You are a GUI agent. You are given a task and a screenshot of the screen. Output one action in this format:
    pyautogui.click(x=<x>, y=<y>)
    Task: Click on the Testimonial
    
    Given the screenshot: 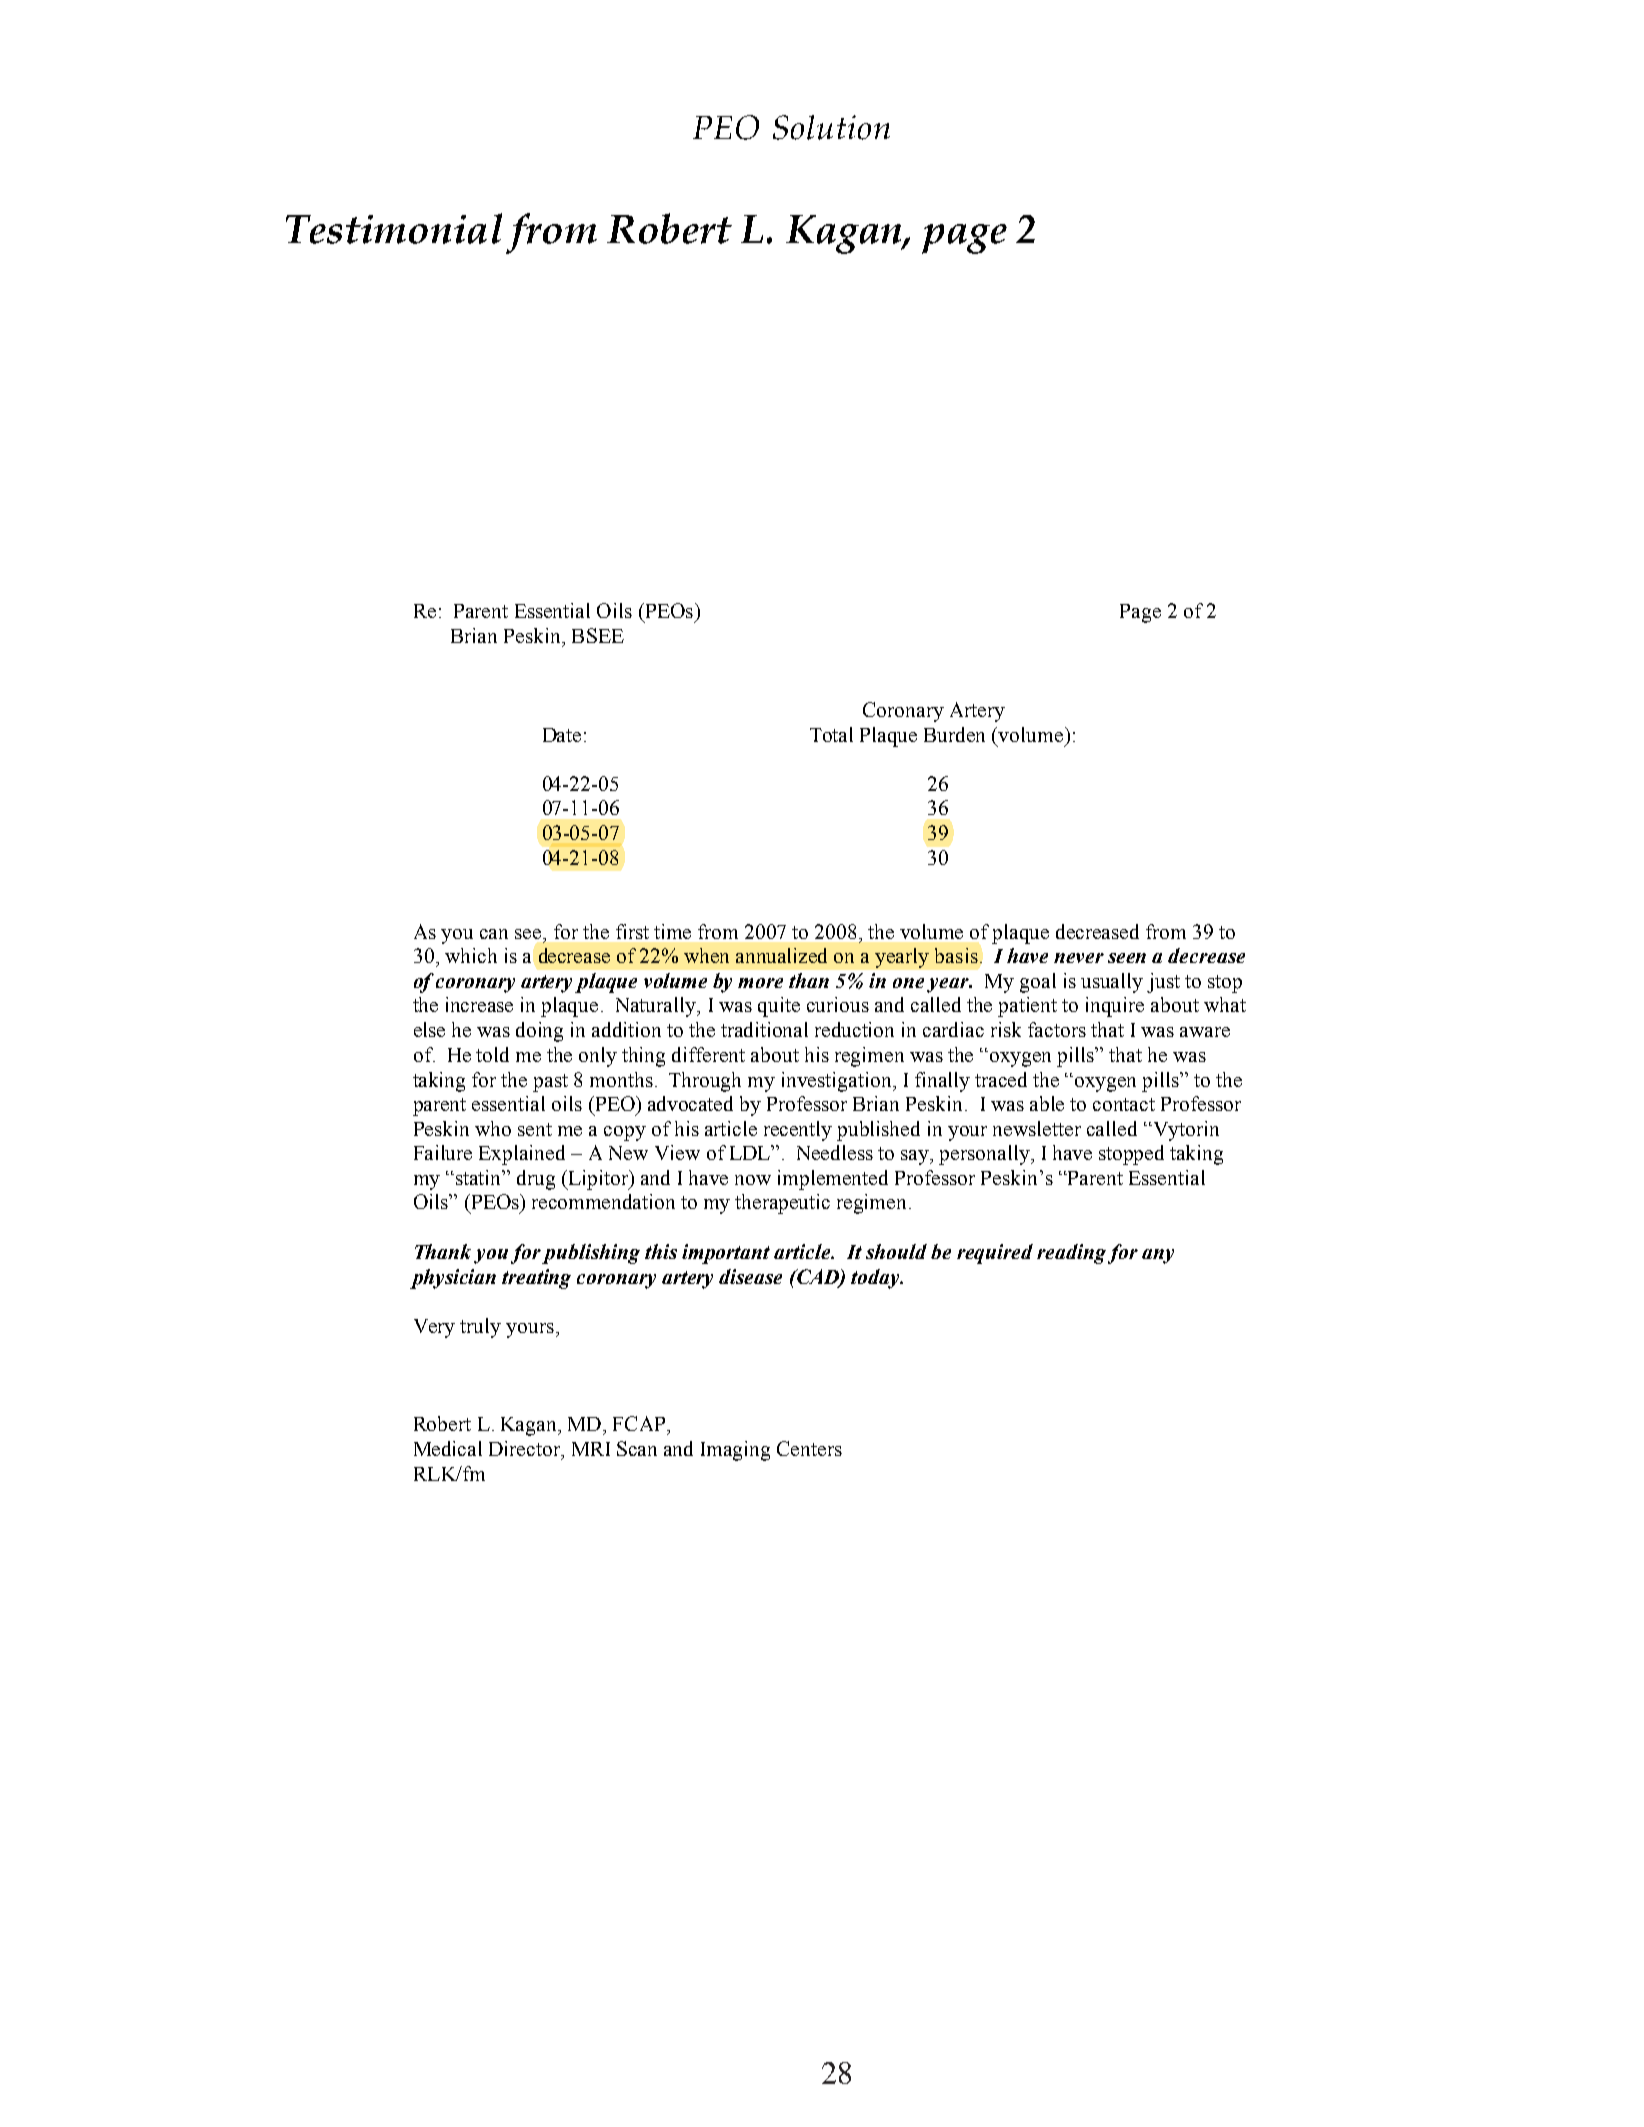 What is the action you would take?
    pyautogui.click(x=394, y=228)
